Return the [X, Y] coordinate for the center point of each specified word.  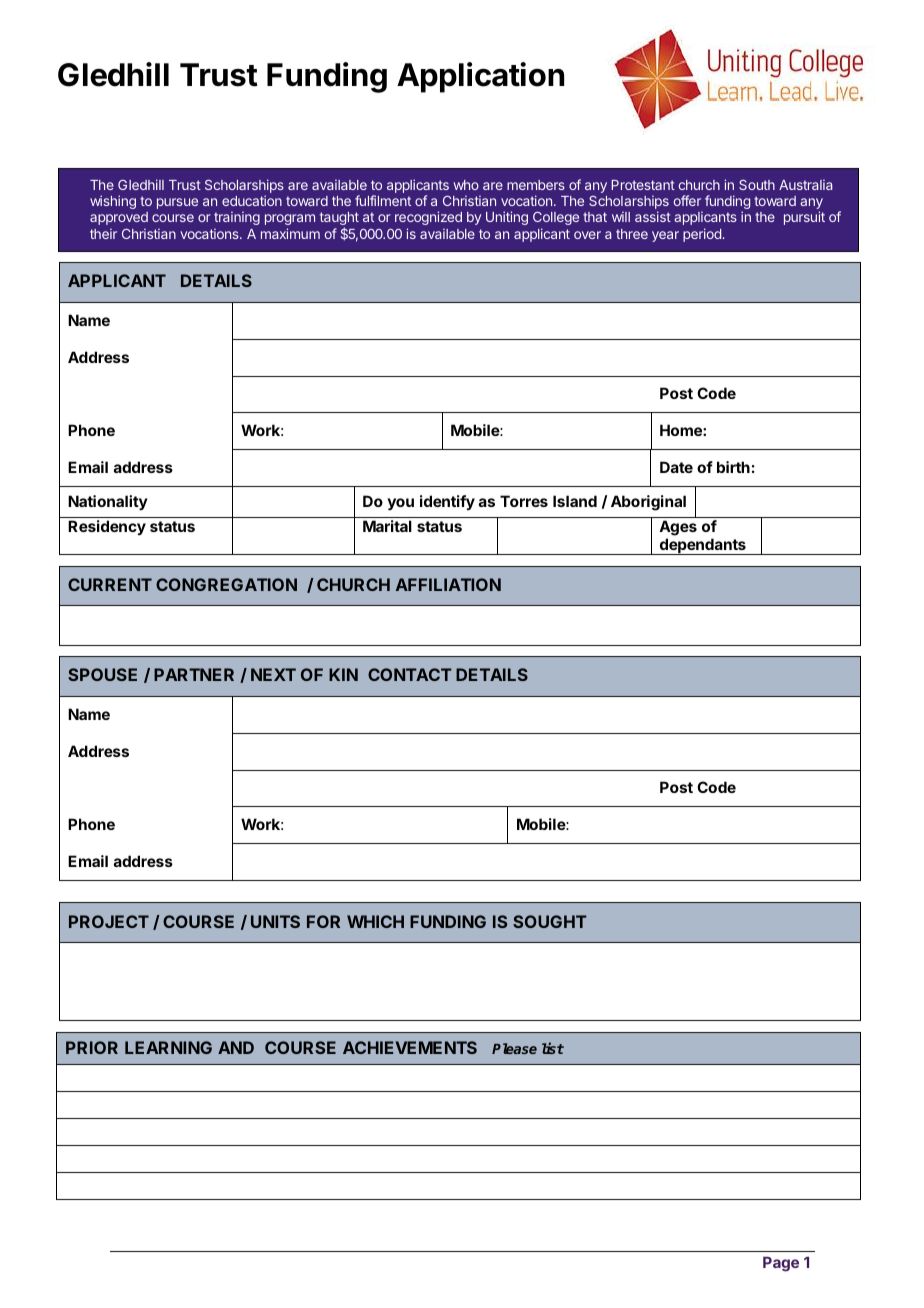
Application [480, 77]
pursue [177, 203]
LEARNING [168, 1047]
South [757, 185]
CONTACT [410, 674]
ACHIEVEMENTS [410, 1047]
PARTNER [194, 674]
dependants [702, 546]
